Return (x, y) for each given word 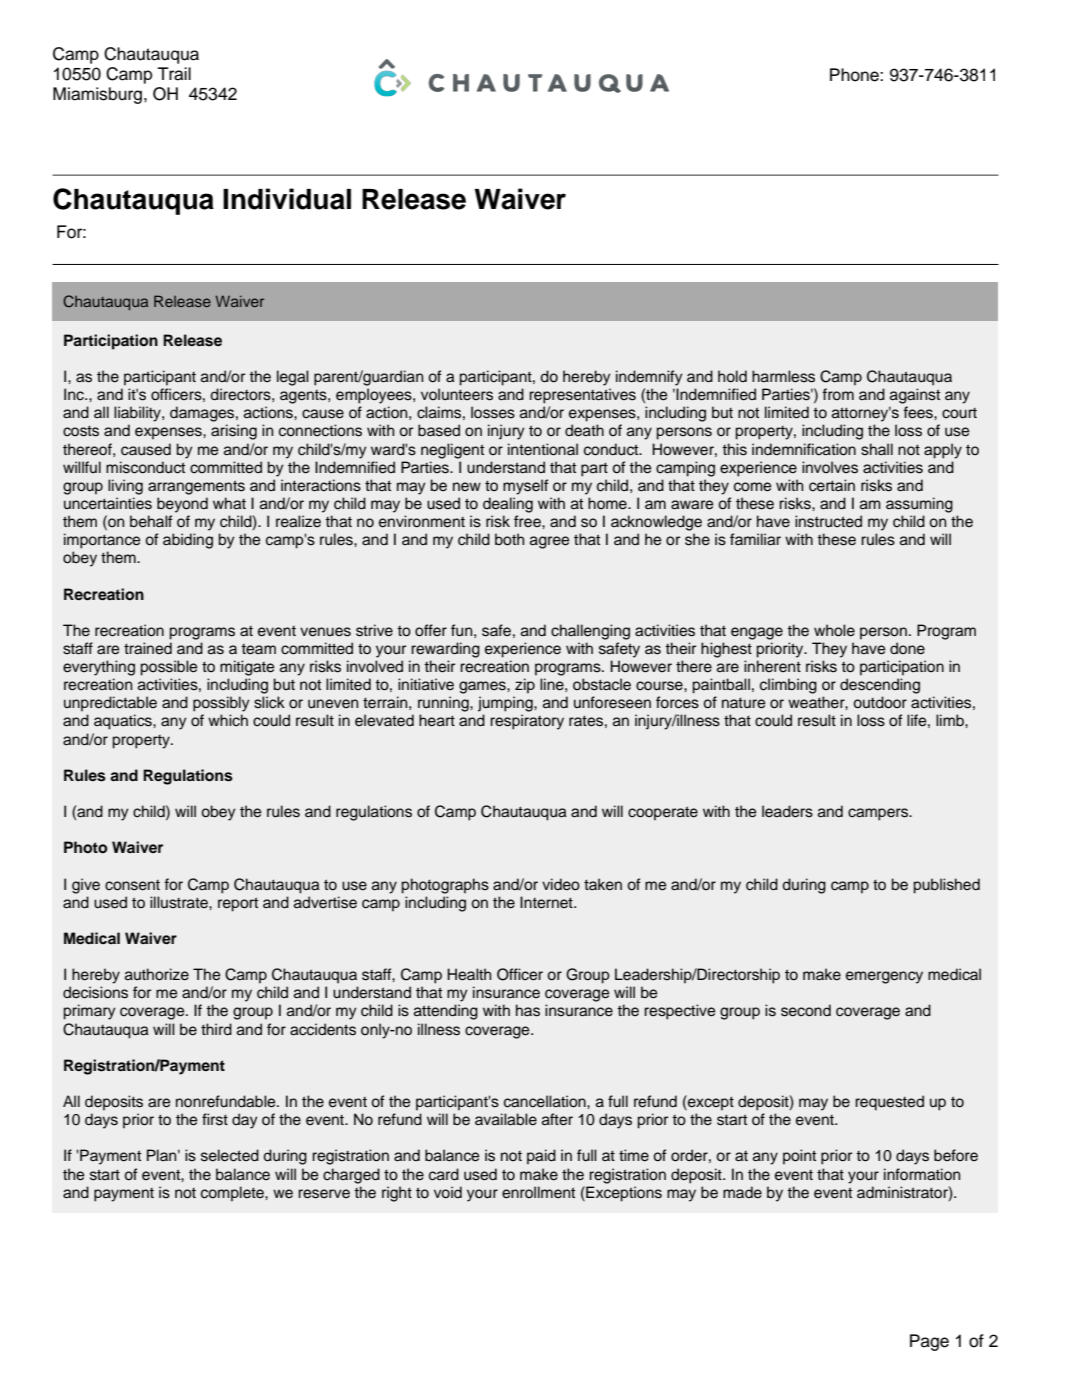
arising (234, 432)
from (838, 394)
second (806, 1010)
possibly (221, 704)
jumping (506, 704)
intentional (543, 449)
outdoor (880, 702)
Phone (855, 75)
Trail (174, 74)
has (528, 1010)
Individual (287, 199)
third (216, 1029)
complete (233, 1194)
